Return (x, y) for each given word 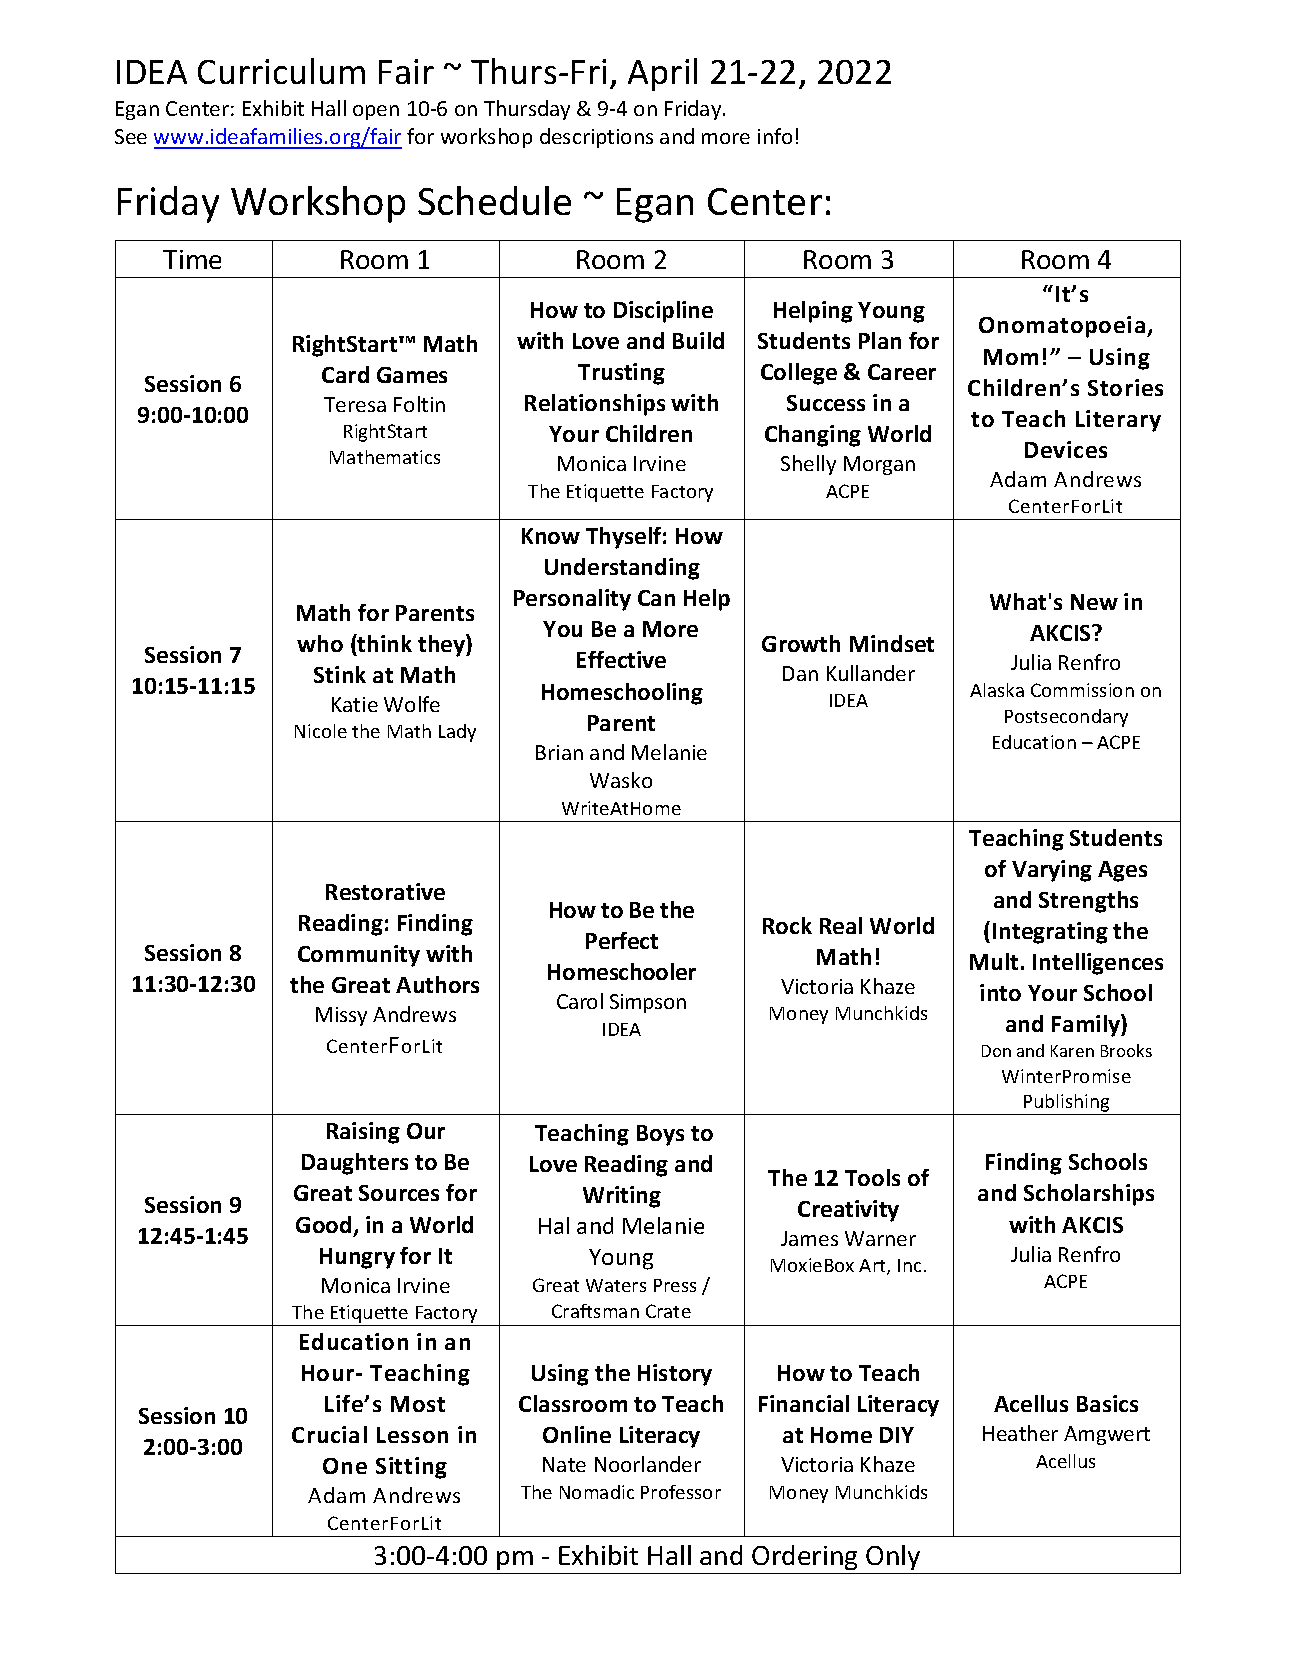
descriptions (596, 138)
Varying (1052, 871)
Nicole (321, 731)
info (775, 136)
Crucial (329, 1434)
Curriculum (281, 71)
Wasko (621, 780)
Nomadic (597, 1492)
